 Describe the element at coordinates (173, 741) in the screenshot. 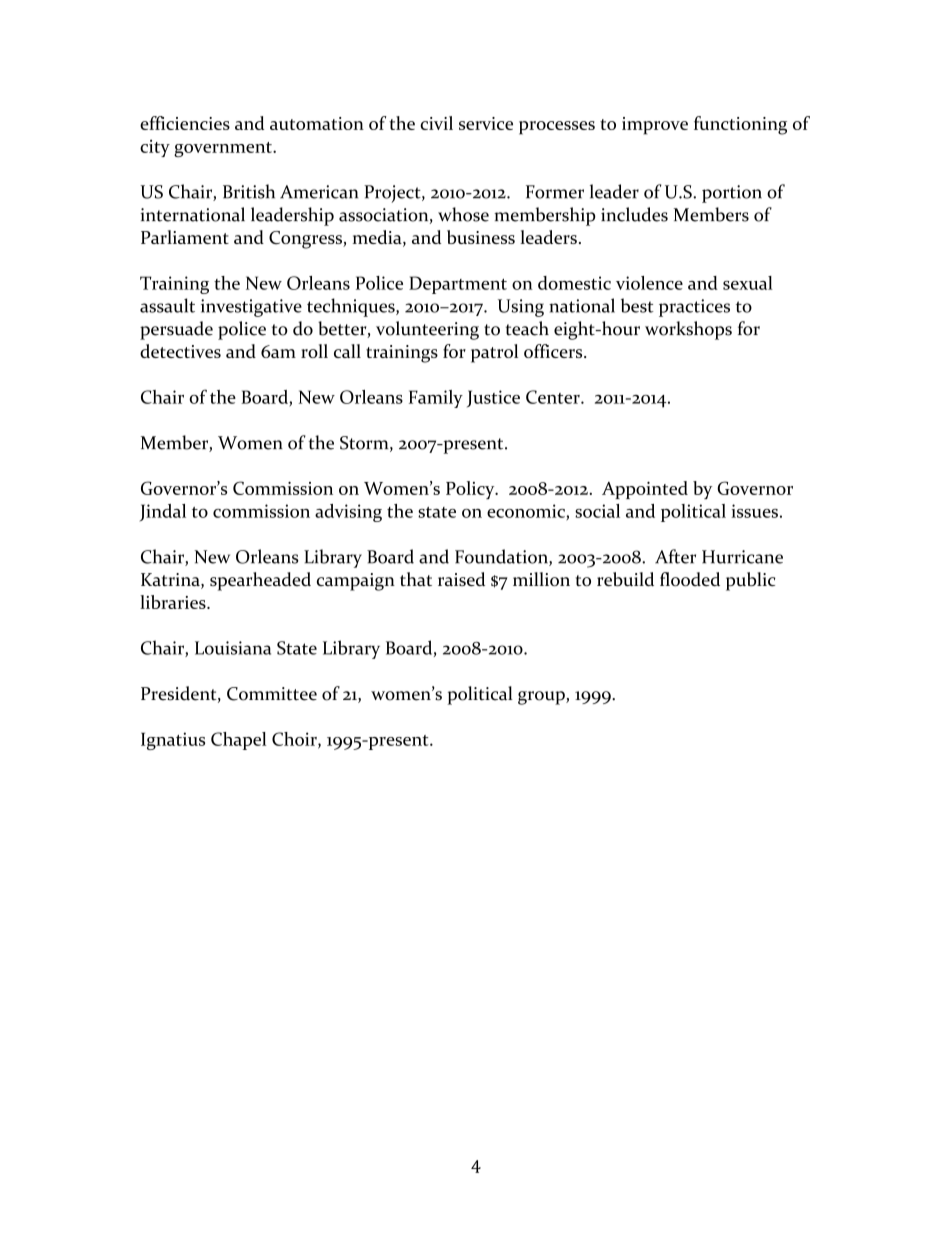

I see `Ignatius` at that location.
